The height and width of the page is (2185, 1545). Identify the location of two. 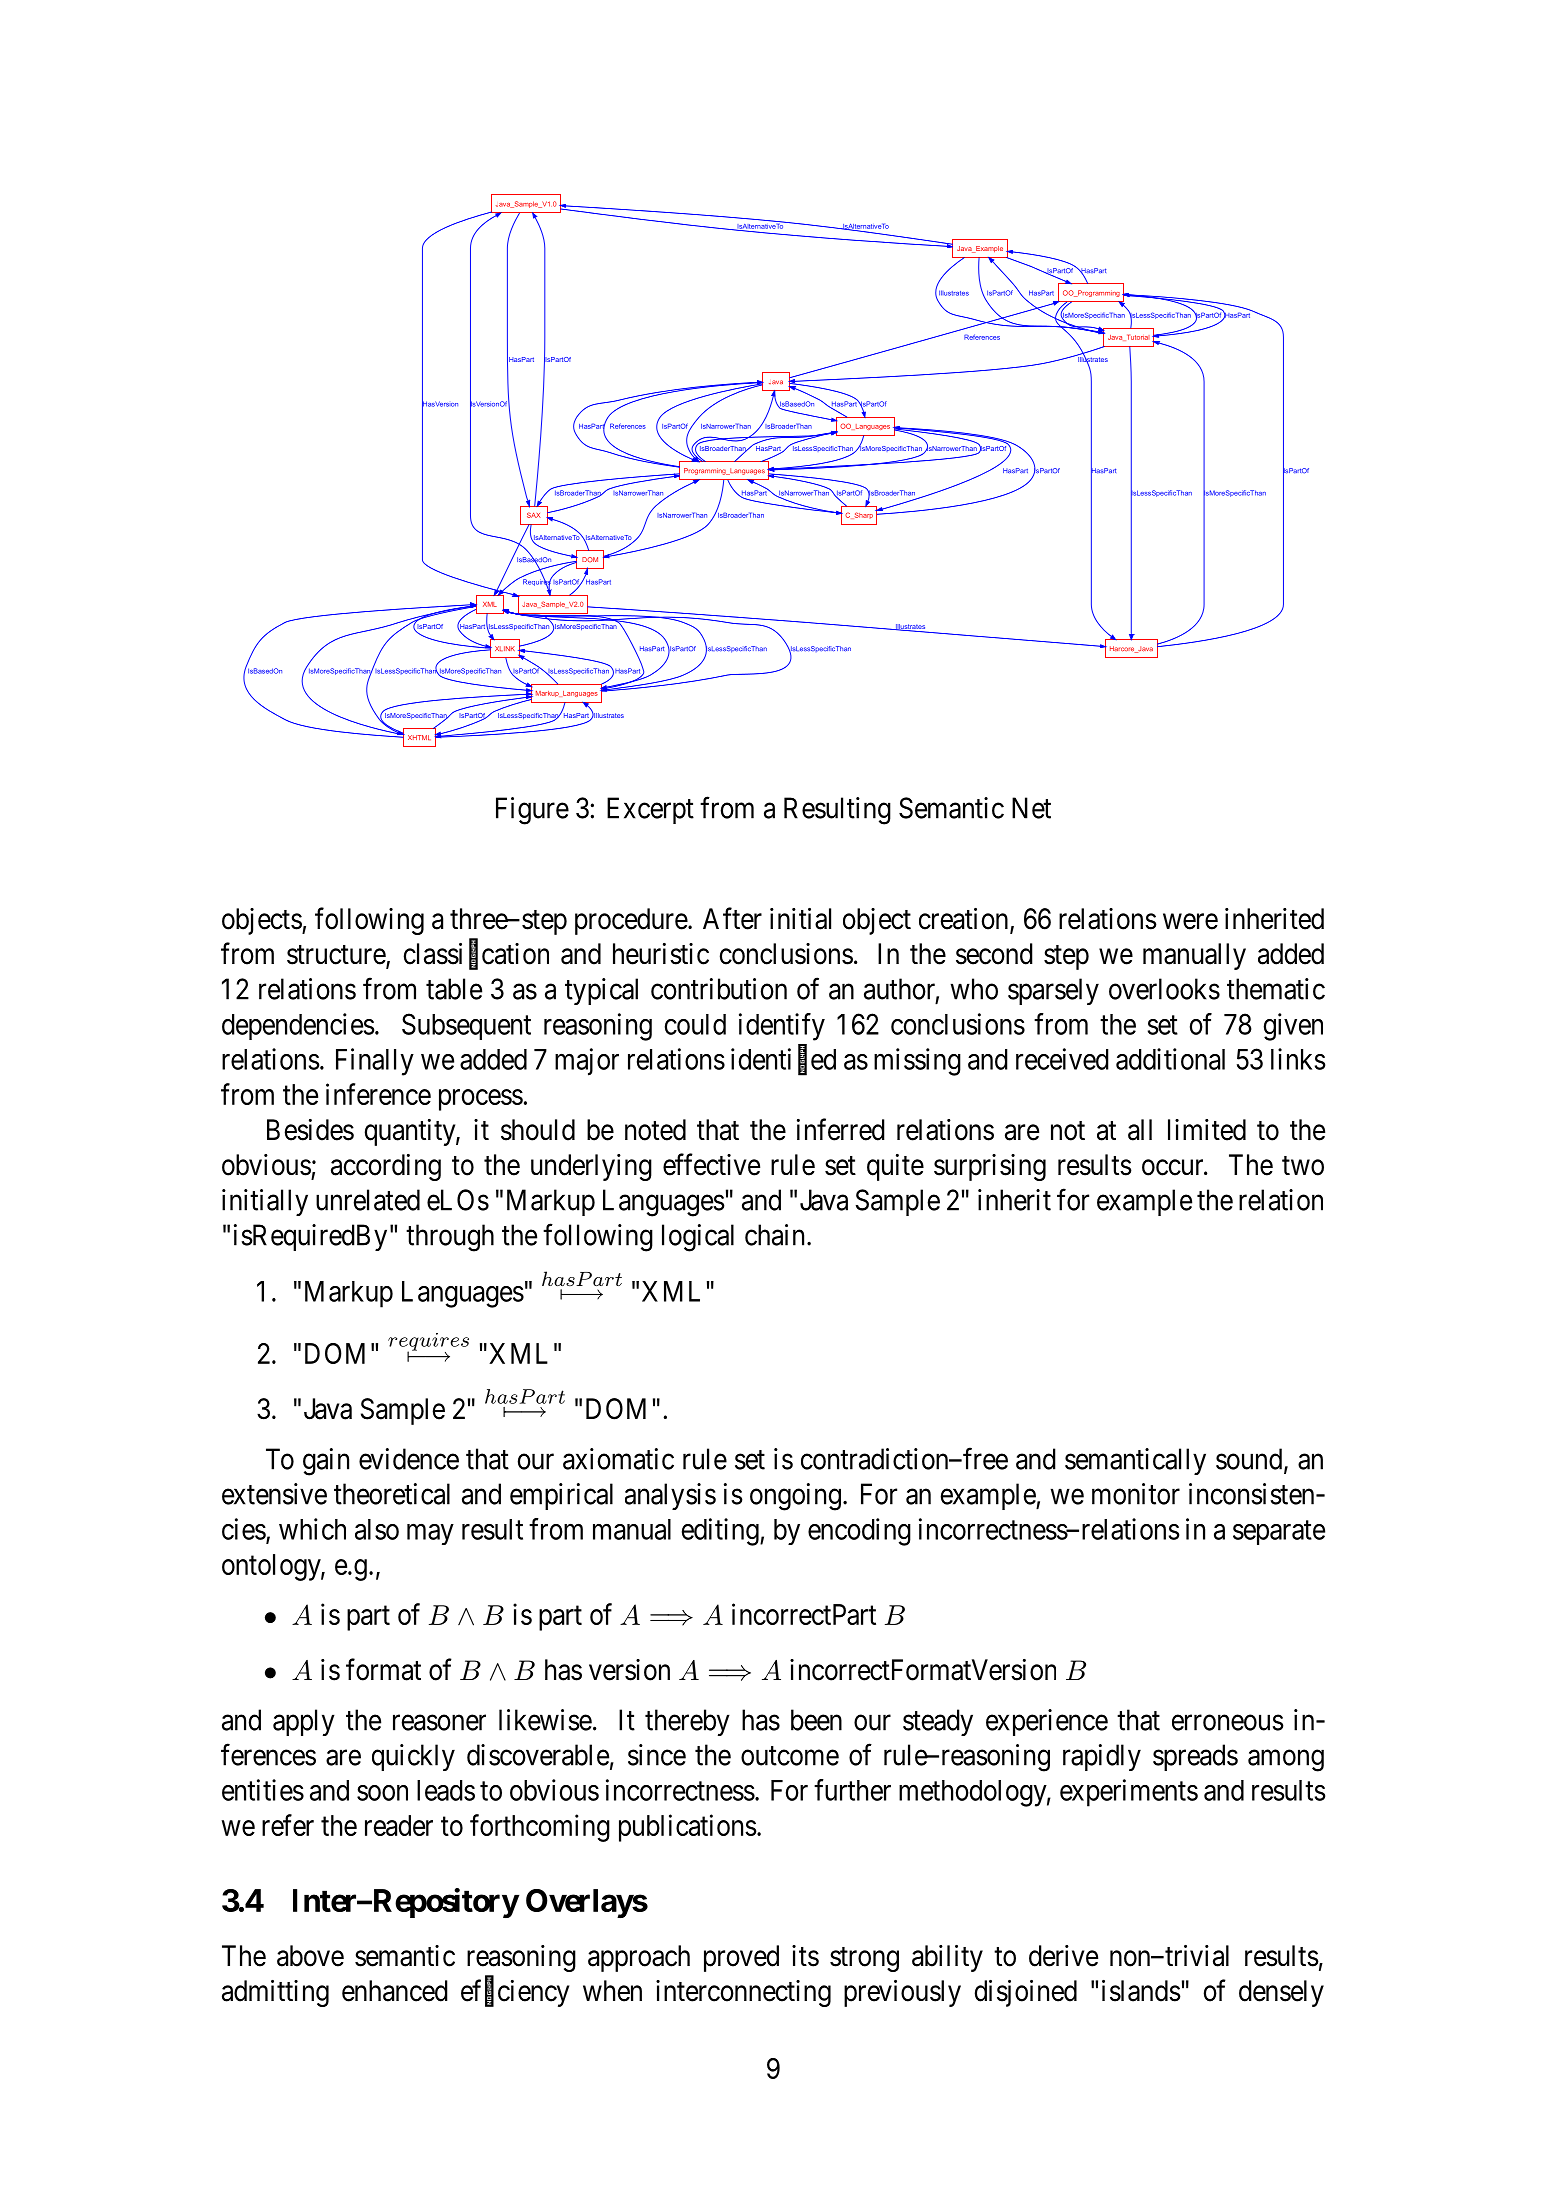
(1303, 1166).
